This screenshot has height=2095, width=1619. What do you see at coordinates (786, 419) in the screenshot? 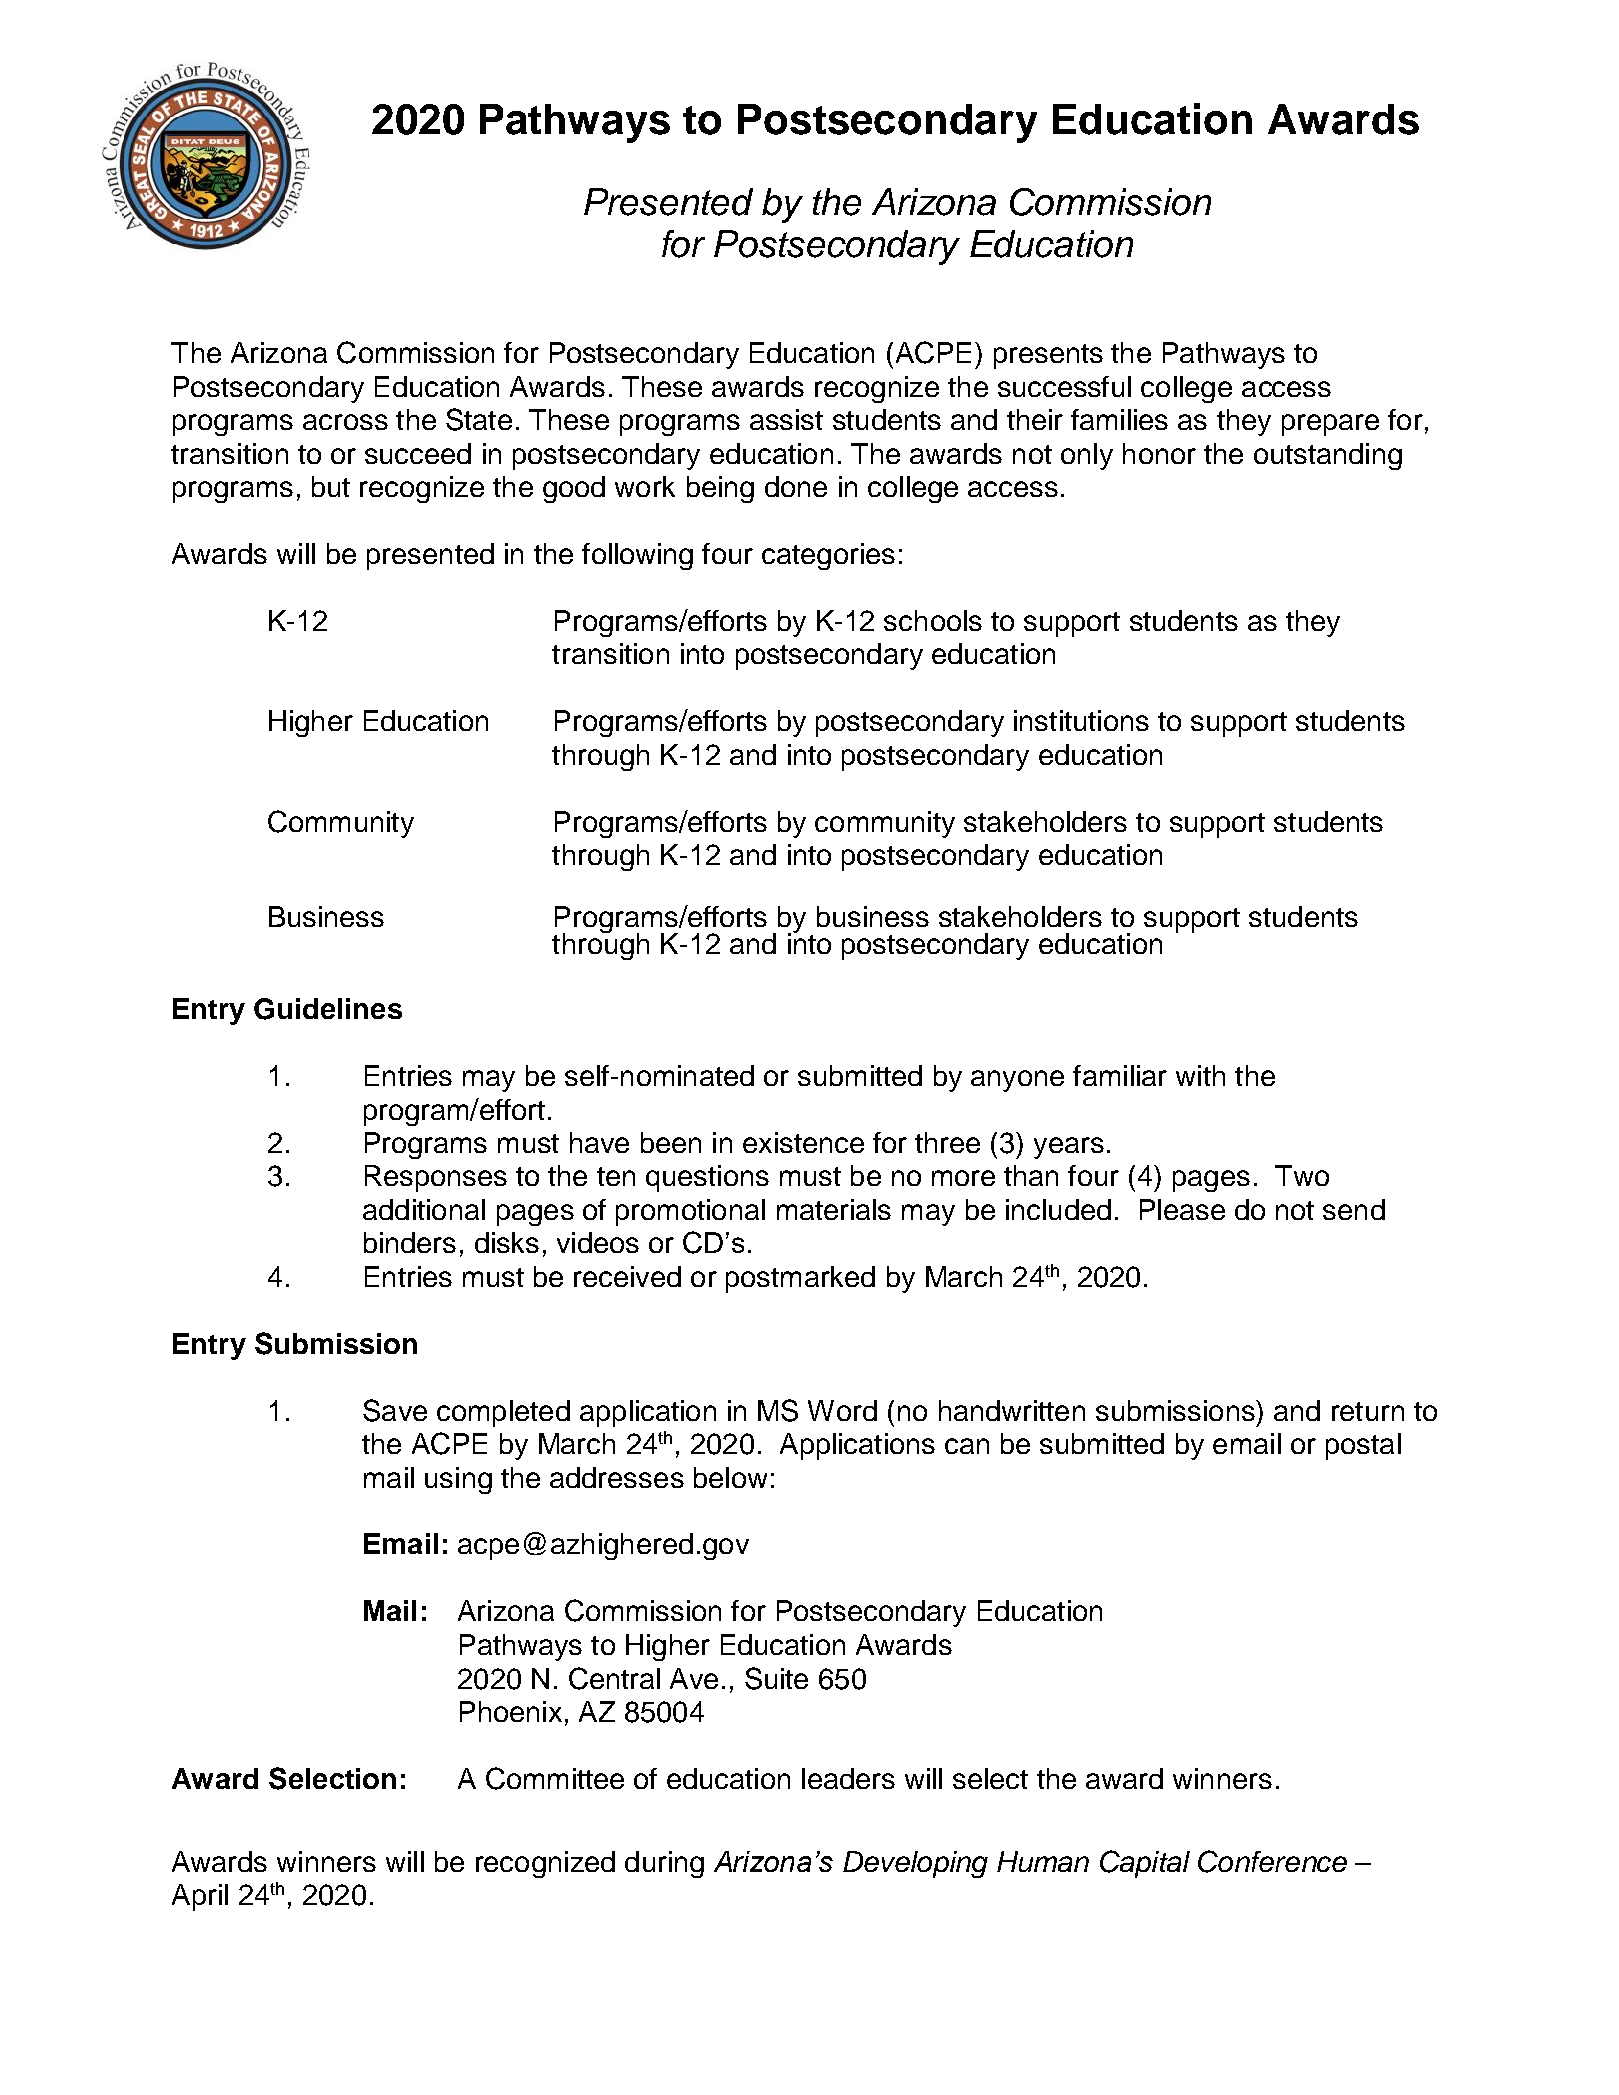
I see `assist` at bounding box center [786, 419].
